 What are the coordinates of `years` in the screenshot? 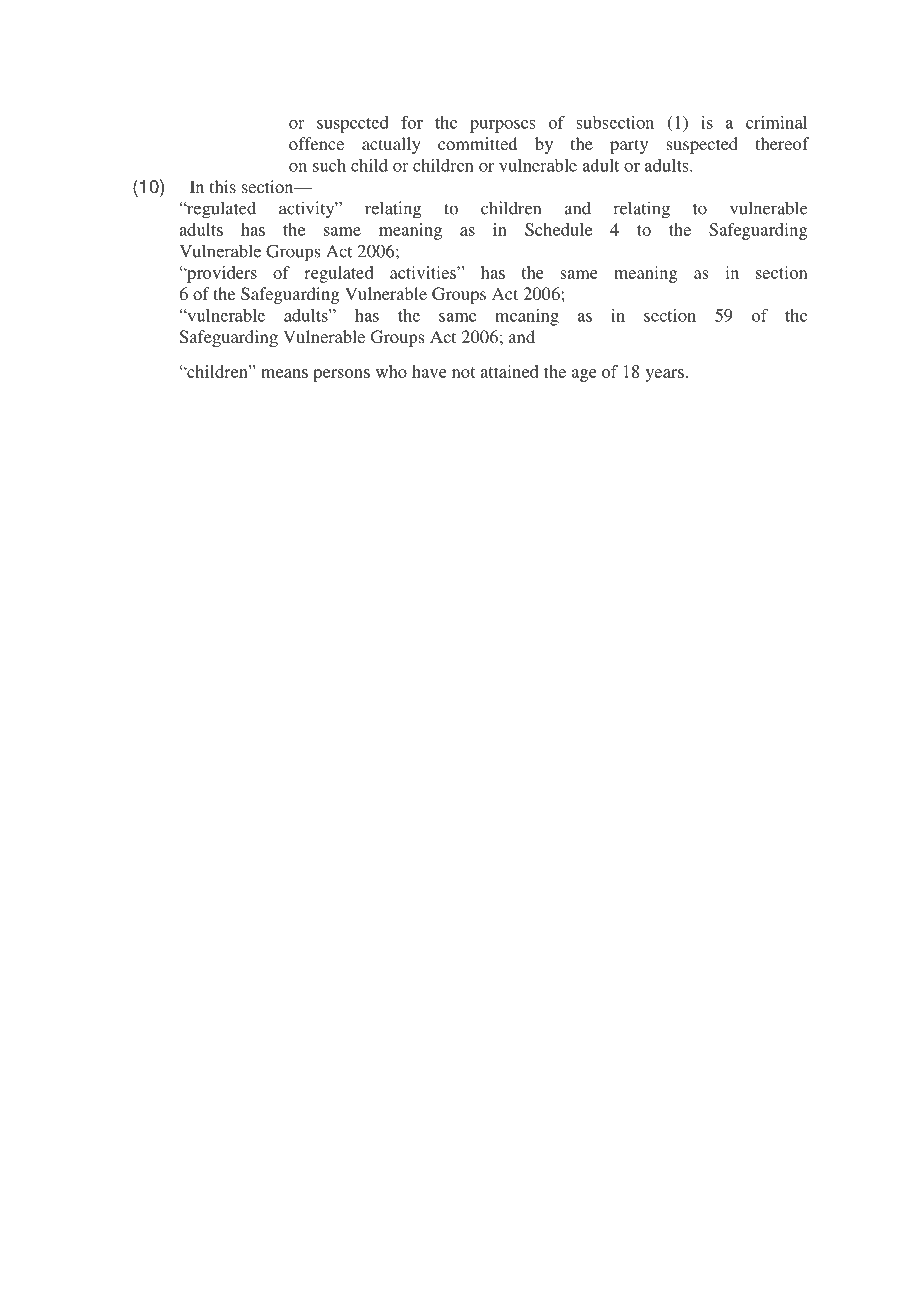 It's located at (665, 375).
